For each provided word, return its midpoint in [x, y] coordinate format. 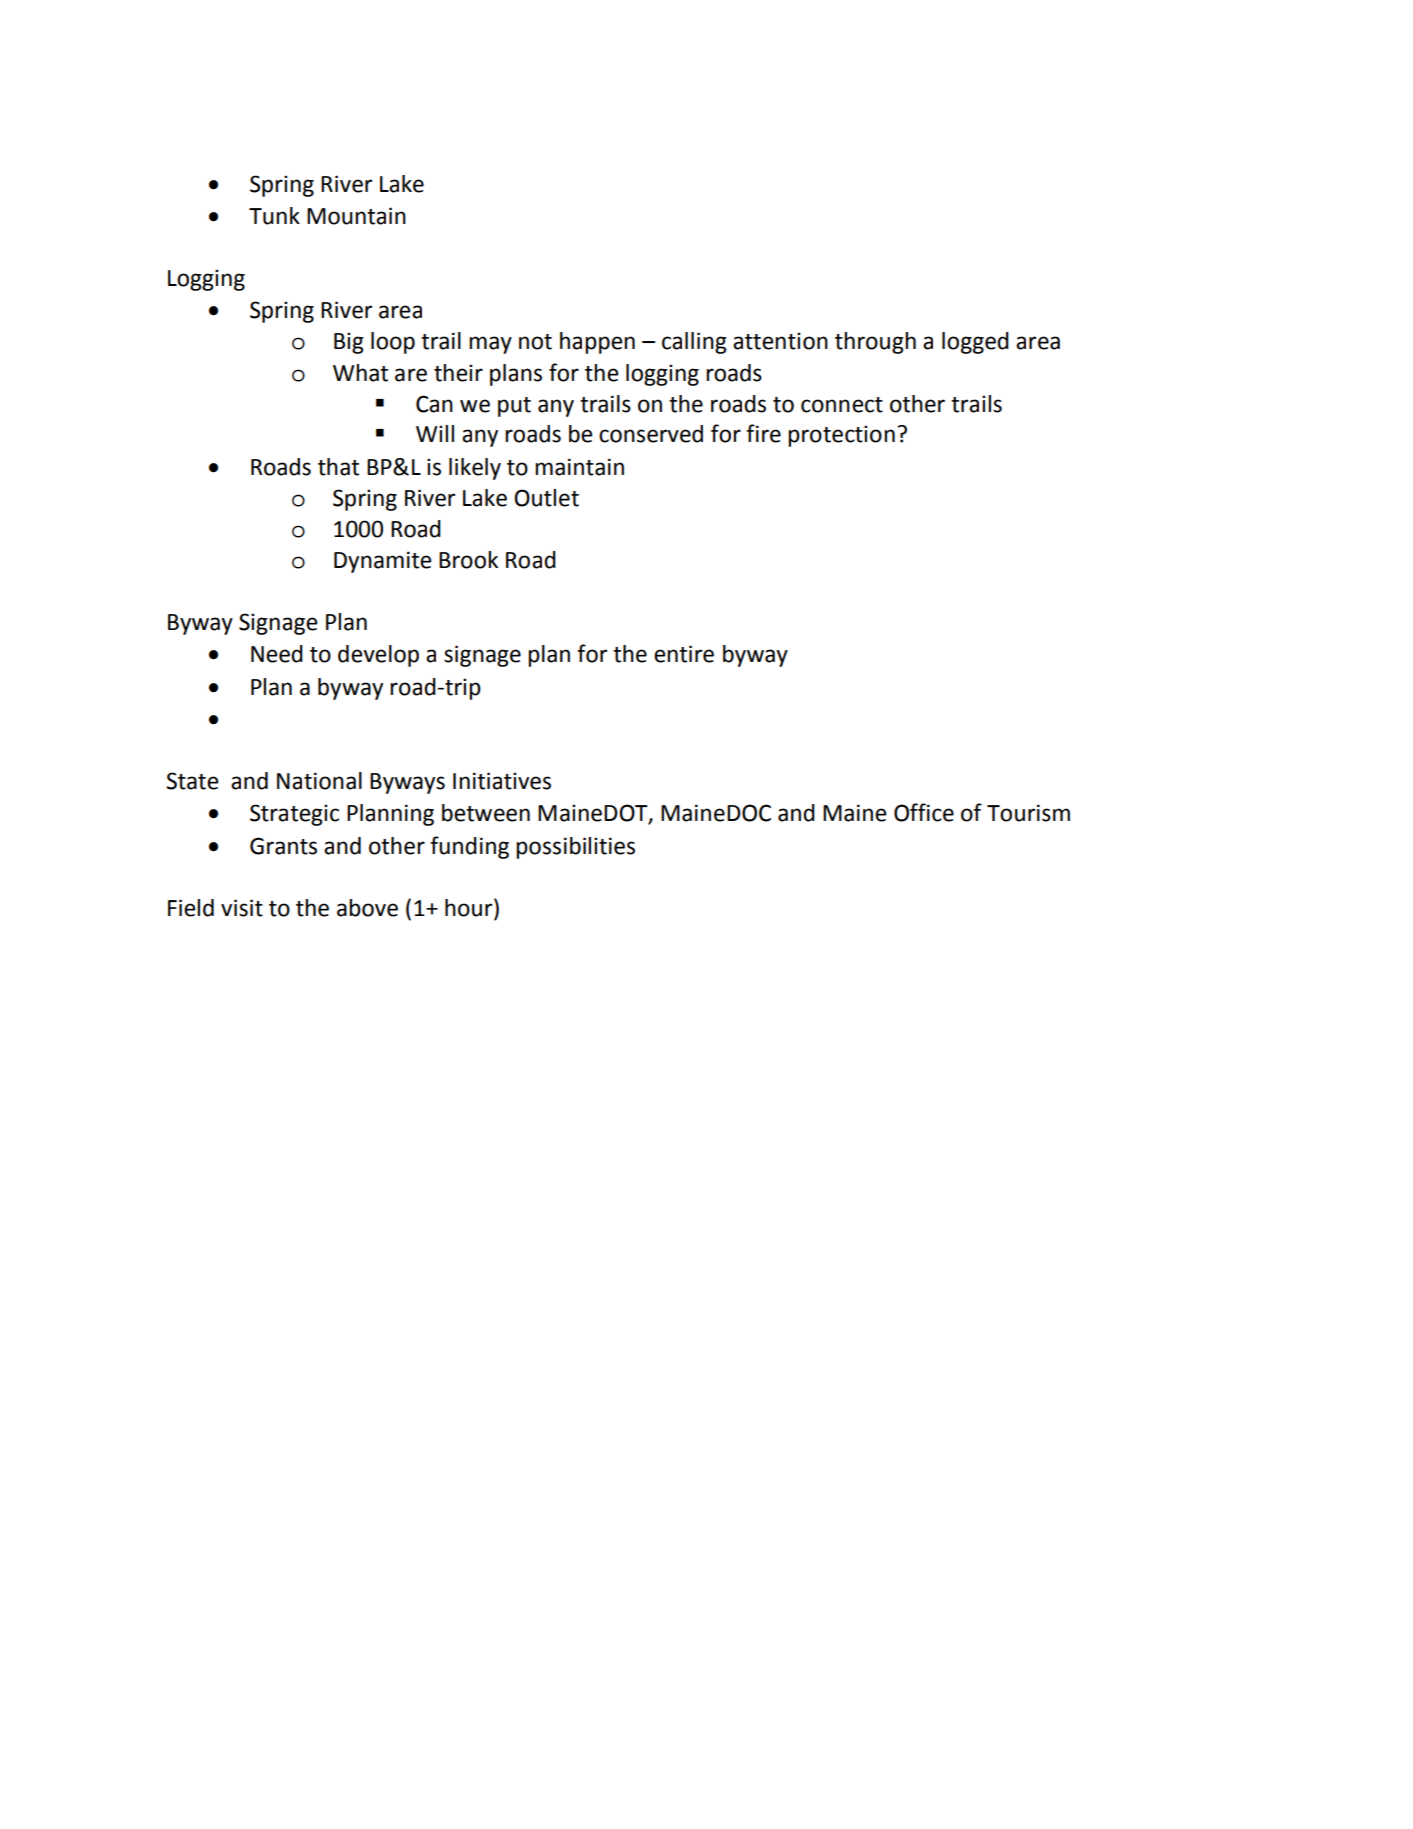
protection [841, 436]
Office [924, 812]
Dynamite [382, 562]
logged [975, 343]
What [360, 373]
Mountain [356, 216]
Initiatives [502, 781]
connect [842, 405]
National [319, 781]
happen [597, 343]
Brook [468, 560]
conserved [651, 434]
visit [242, 908]
